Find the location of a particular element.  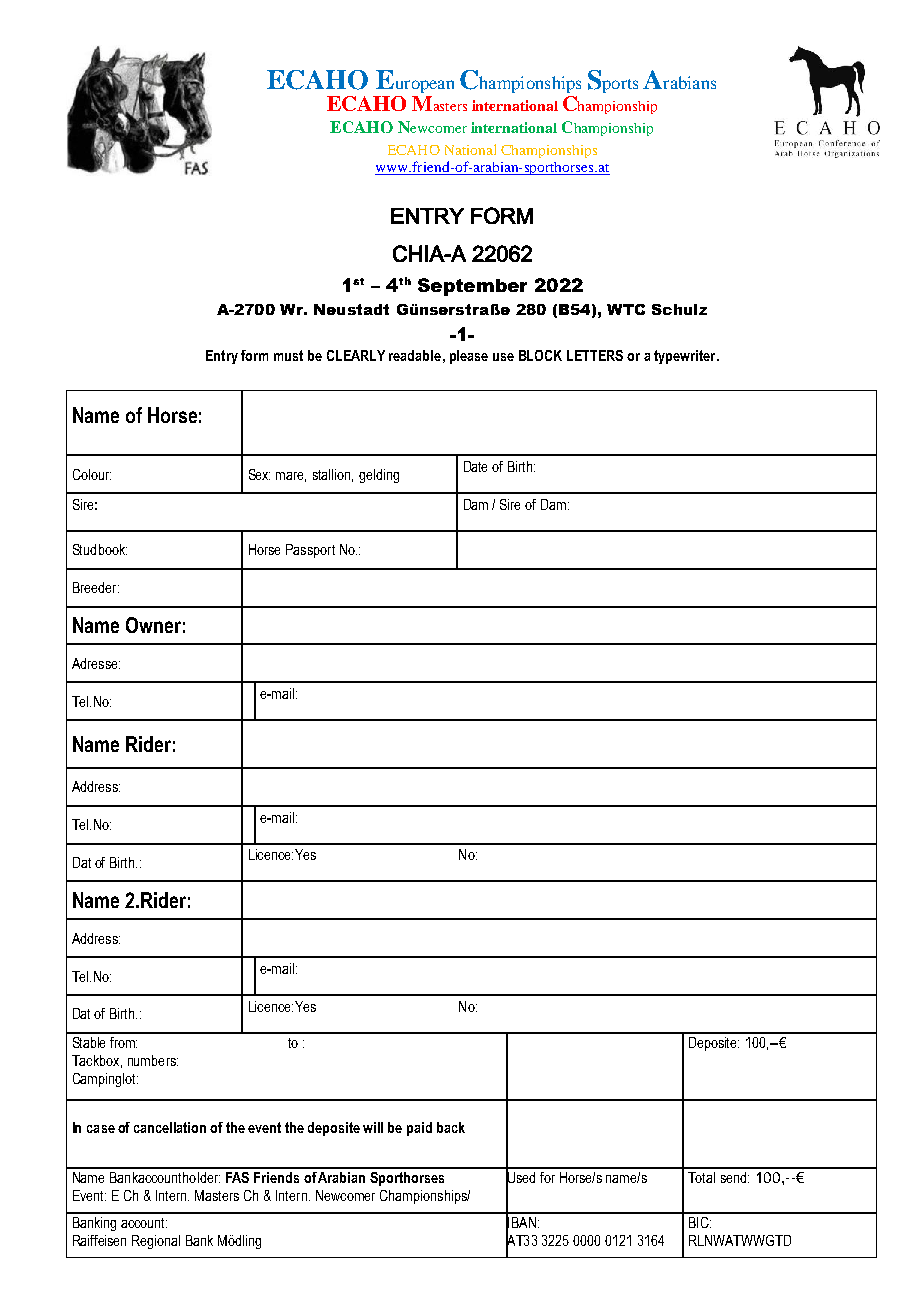

will is located at coordinates (373, 1127).
